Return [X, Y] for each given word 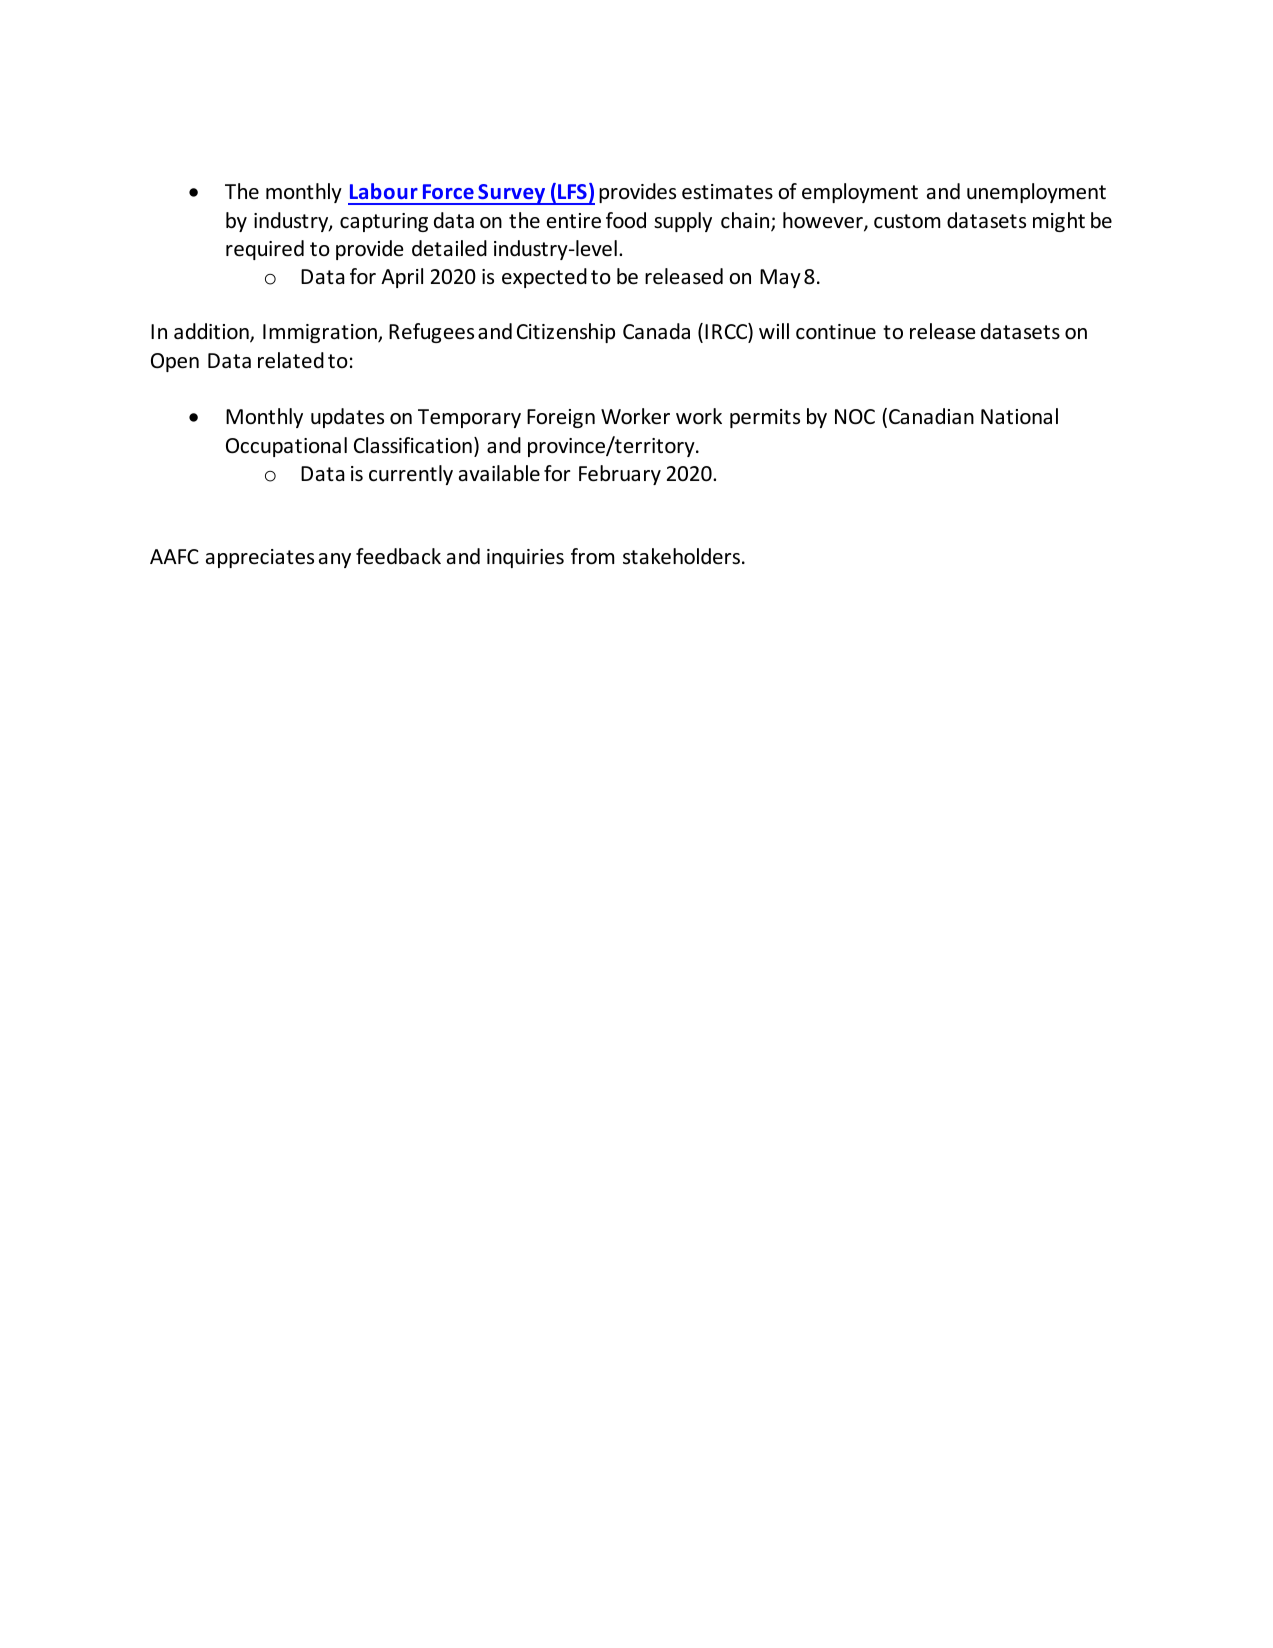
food [626, 220]
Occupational [286, 447]
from [592, 556]
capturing [384, 222]
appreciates [260, 558]
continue [836, 332]
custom [907, 221]
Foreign [561, 418]
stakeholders [683, 556]
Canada [656, 331]
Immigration [321, 333]
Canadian [931, 416]
